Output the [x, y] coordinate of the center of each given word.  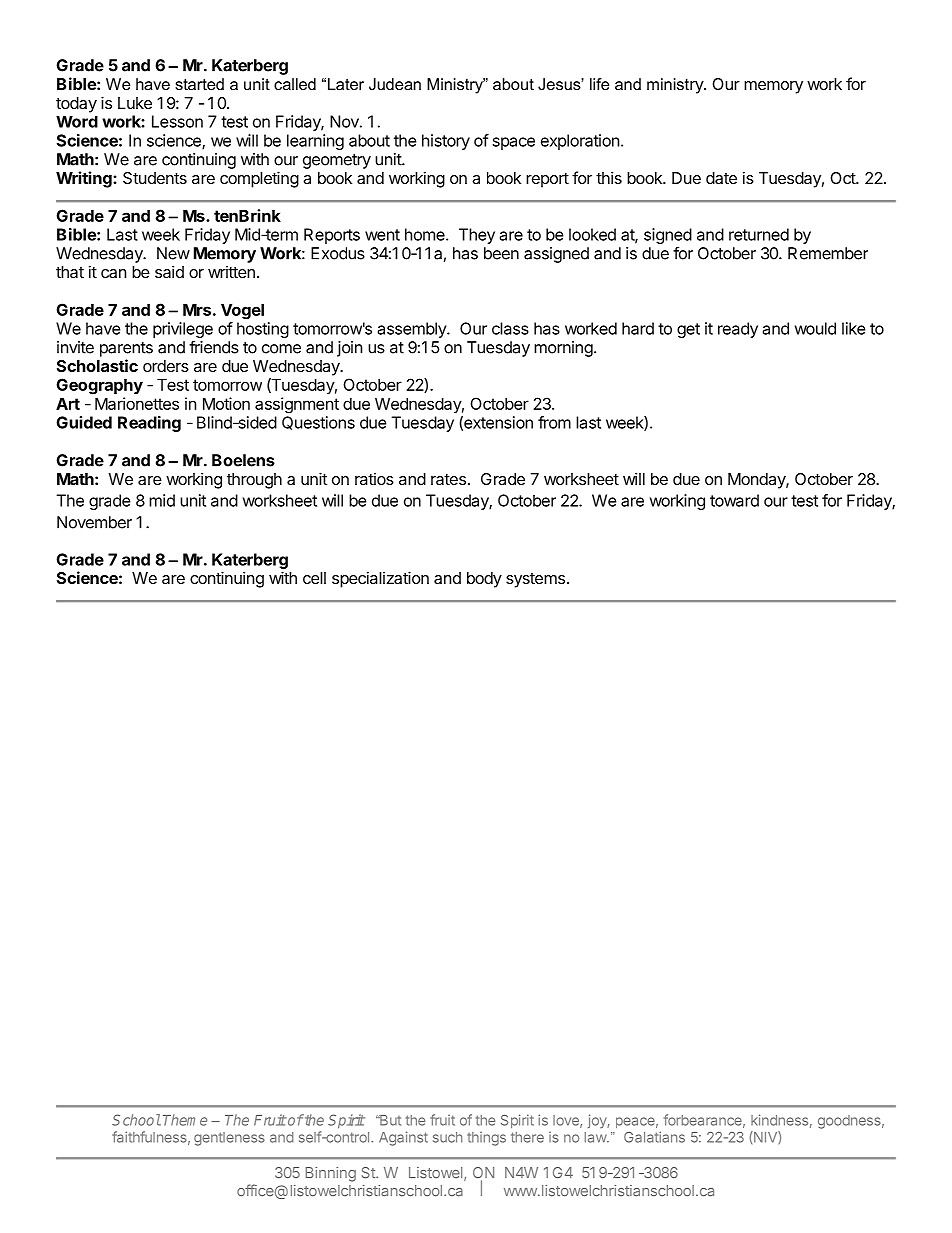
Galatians [654, 1137]
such [447, 1137]
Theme [185, 1120]
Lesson [177, 121]
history [446, 142]
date [721, 178]
